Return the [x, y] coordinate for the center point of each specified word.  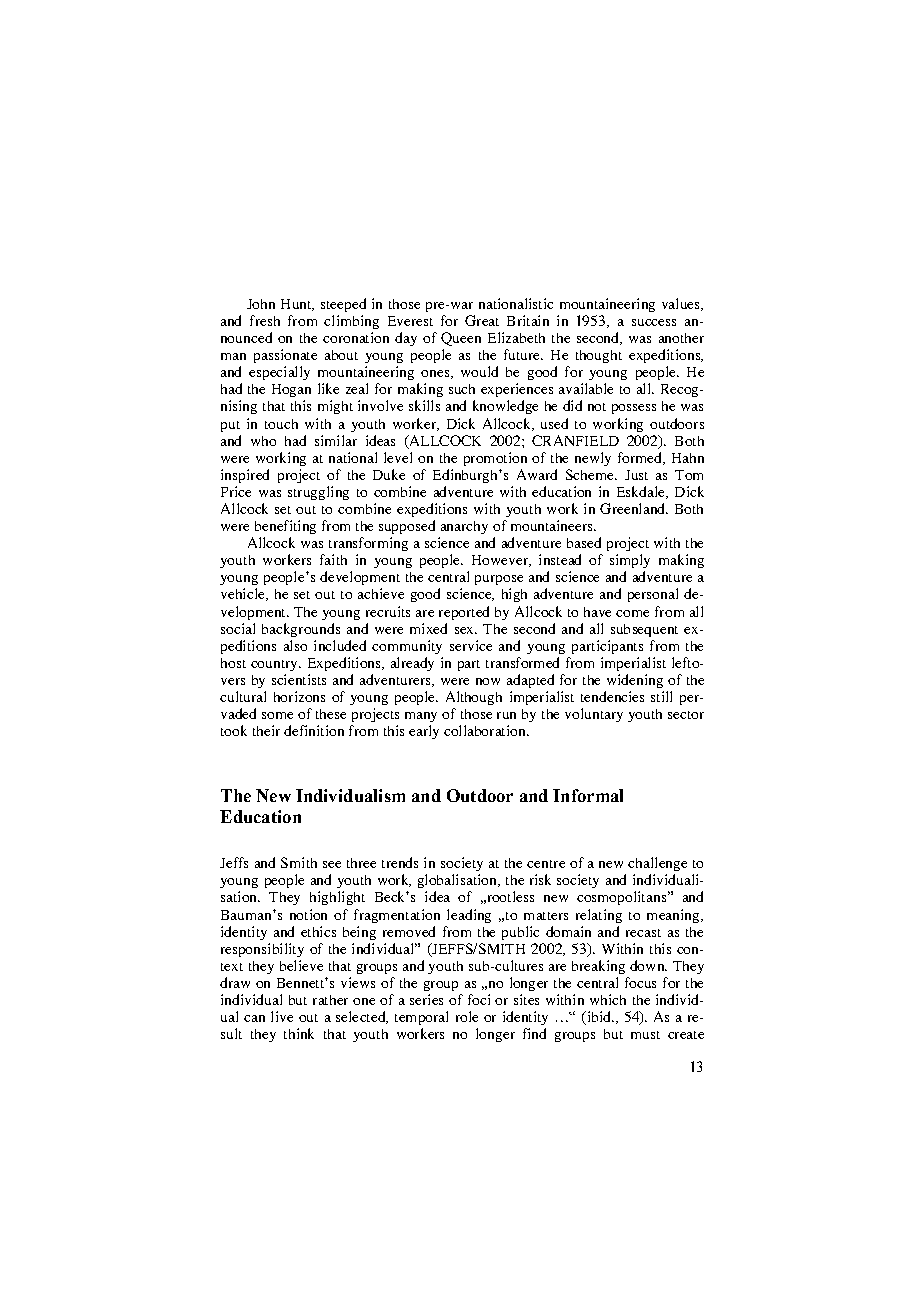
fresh [265, 320]
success [654, 322]
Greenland [633, 508]
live [282, 1016]
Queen [461, 339]
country [275, 665]
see [332, 864]
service [471, 645]
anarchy [464, 527]
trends [400, 862]
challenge [657, 864]
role [467, 1016]
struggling [318, 493]
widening [635, 681]
